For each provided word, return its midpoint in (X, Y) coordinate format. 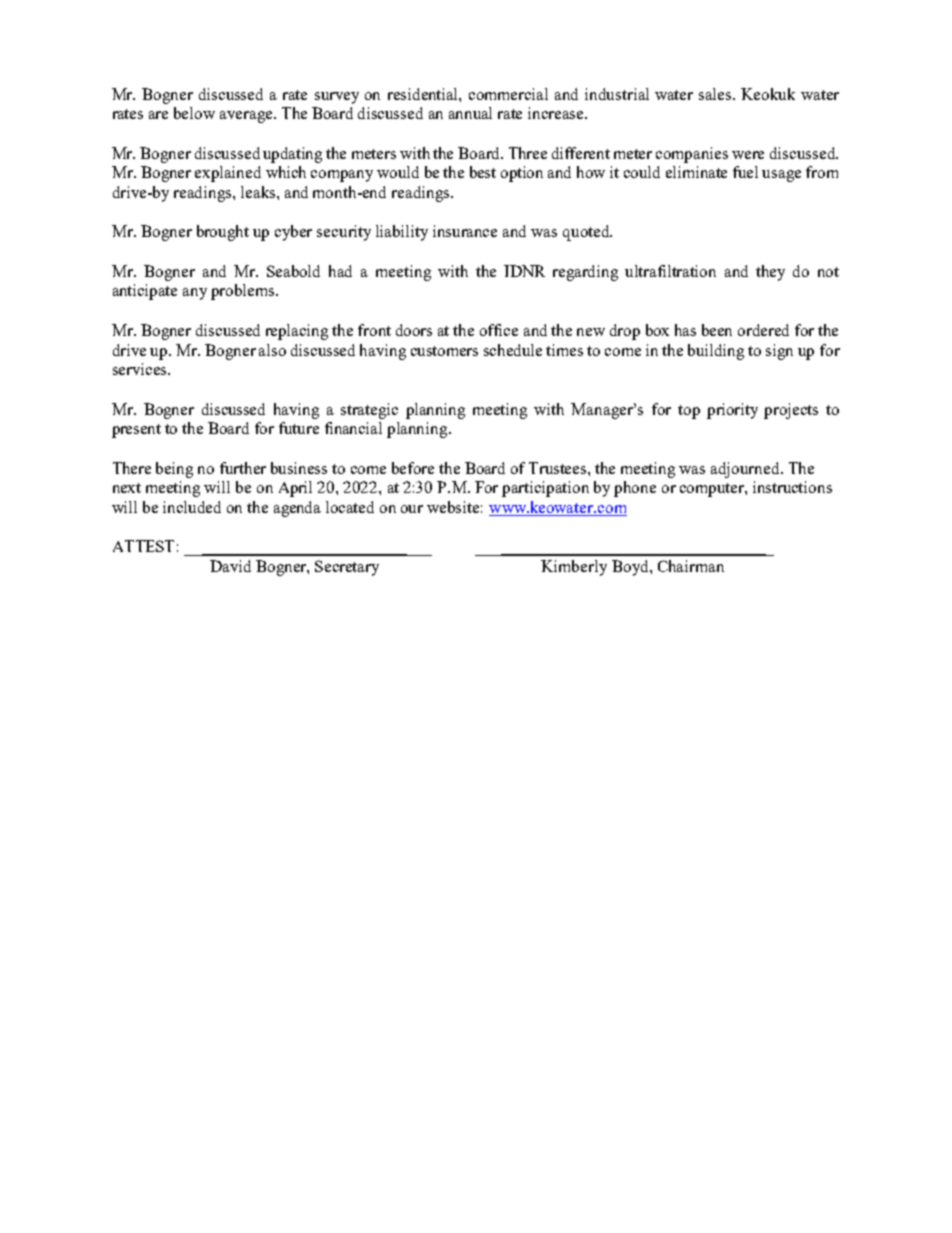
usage (781, 176)
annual (470, 113)
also (272, 350)
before (413, 468)
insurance (465, 231)
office (499, 330)
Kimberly (574, 568)
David (230, 566)
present (136, 431)
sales (716, 94)
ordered (763, 330)
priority (732, 411)
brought (223, 233)
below (194, 113)
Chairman (691, 566)
